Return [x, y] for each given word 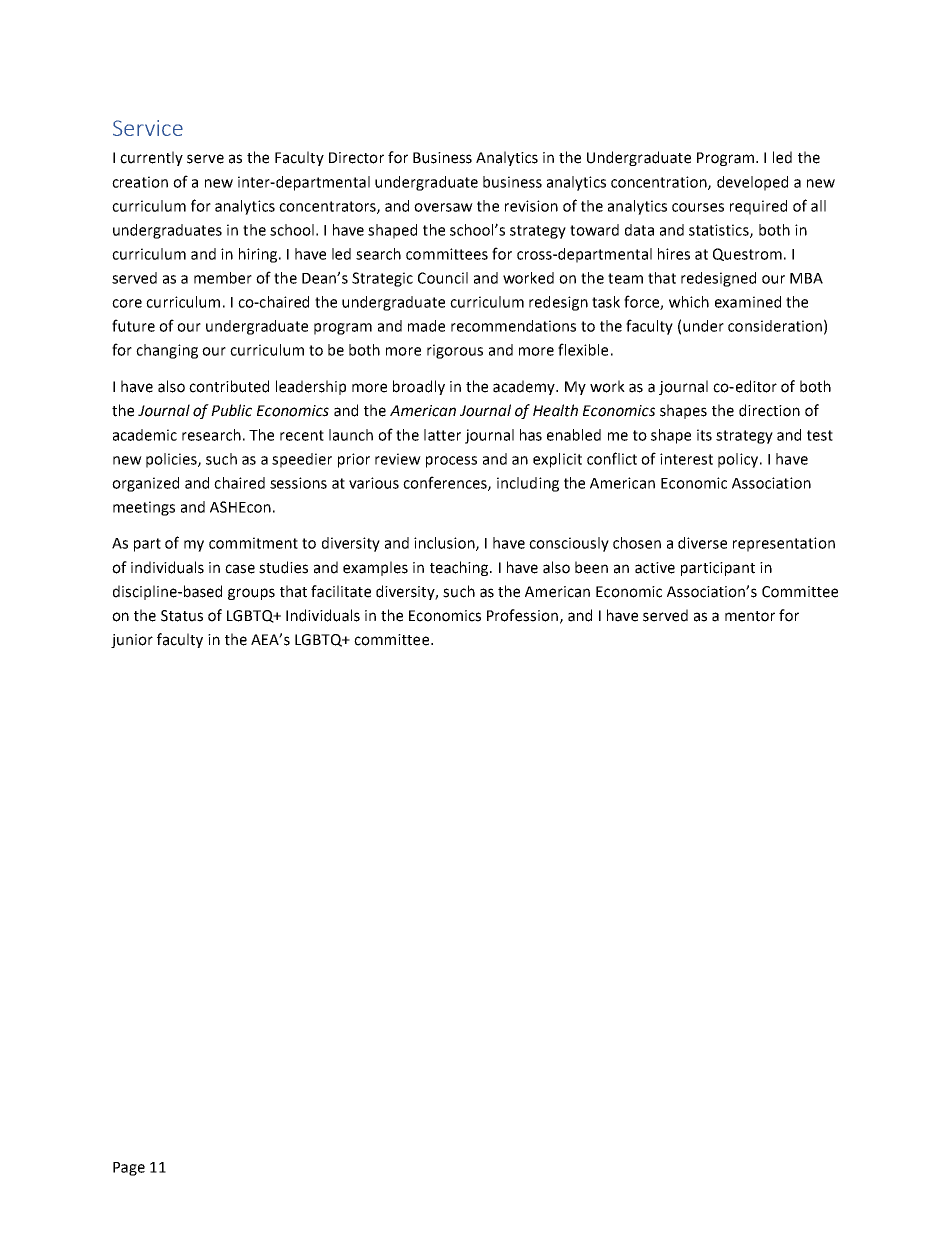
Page [129, 1169]
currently [151, 158]
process [451, 462]
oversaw [443, 207]
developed [752, 183]
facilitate [341, 591]
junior [132, 641]
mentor [750, 616]
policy [739, 460]
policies [172, 460]
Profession [522, 615]
